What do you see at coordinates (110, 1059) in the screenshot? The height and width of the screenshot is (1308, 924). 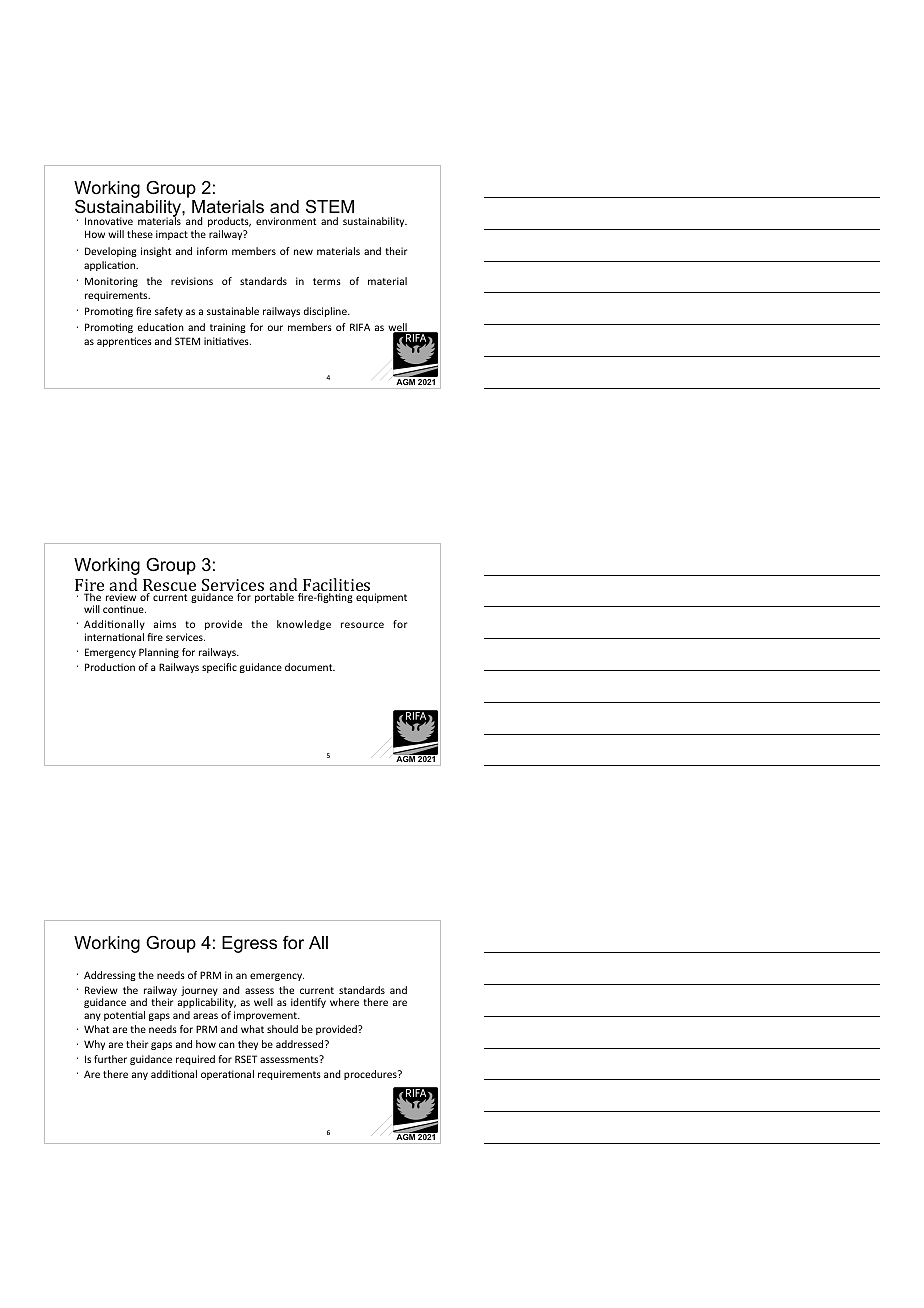 I see `further` at bounding box center [110, 1059].
